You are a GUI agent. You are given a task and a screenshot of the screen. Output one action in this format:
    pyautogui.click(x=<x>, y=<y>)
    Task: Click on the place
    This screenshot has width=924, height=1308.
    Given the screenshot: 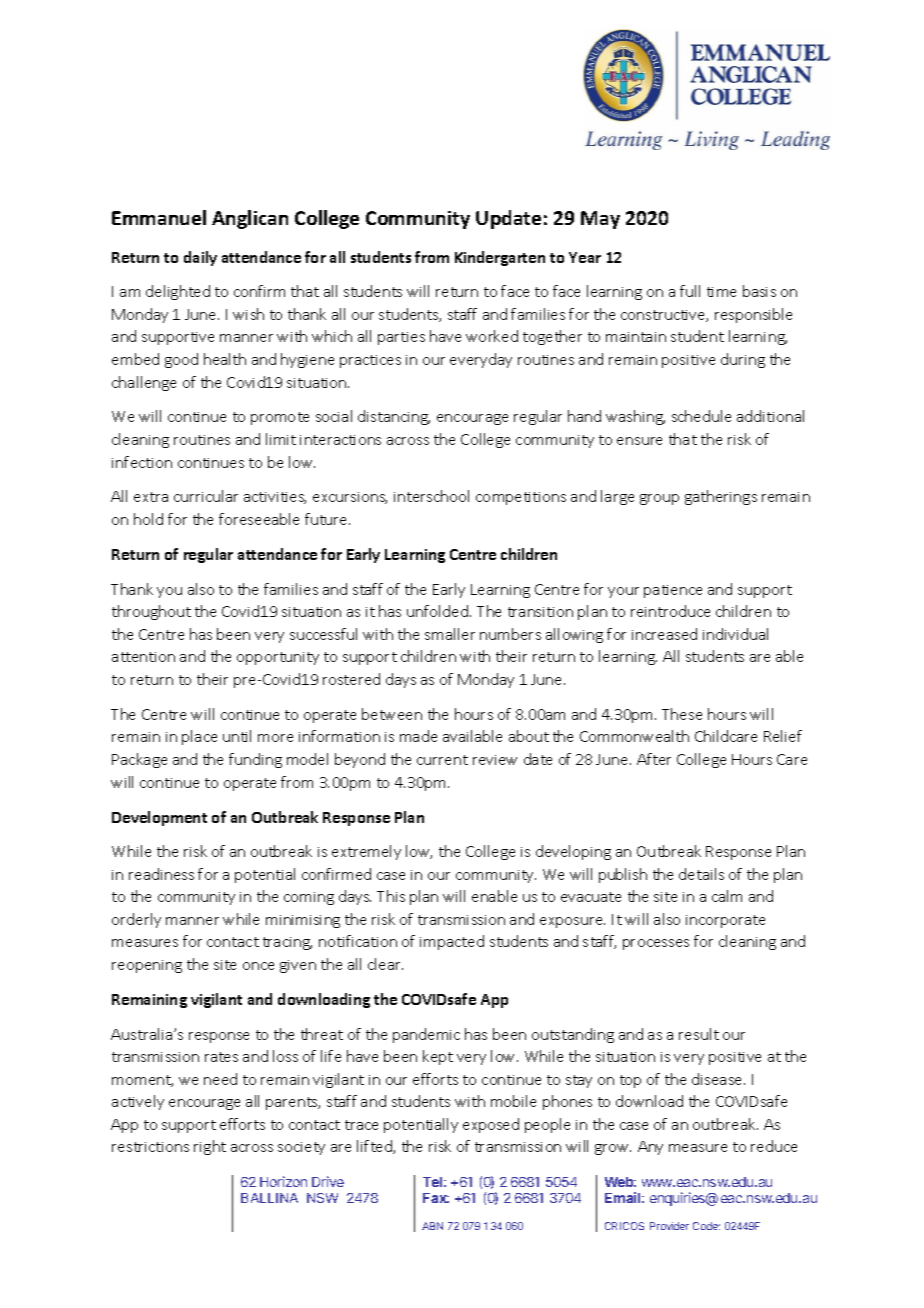 What is the action you would take?
    pyautogui.click(x=199, y=737)
